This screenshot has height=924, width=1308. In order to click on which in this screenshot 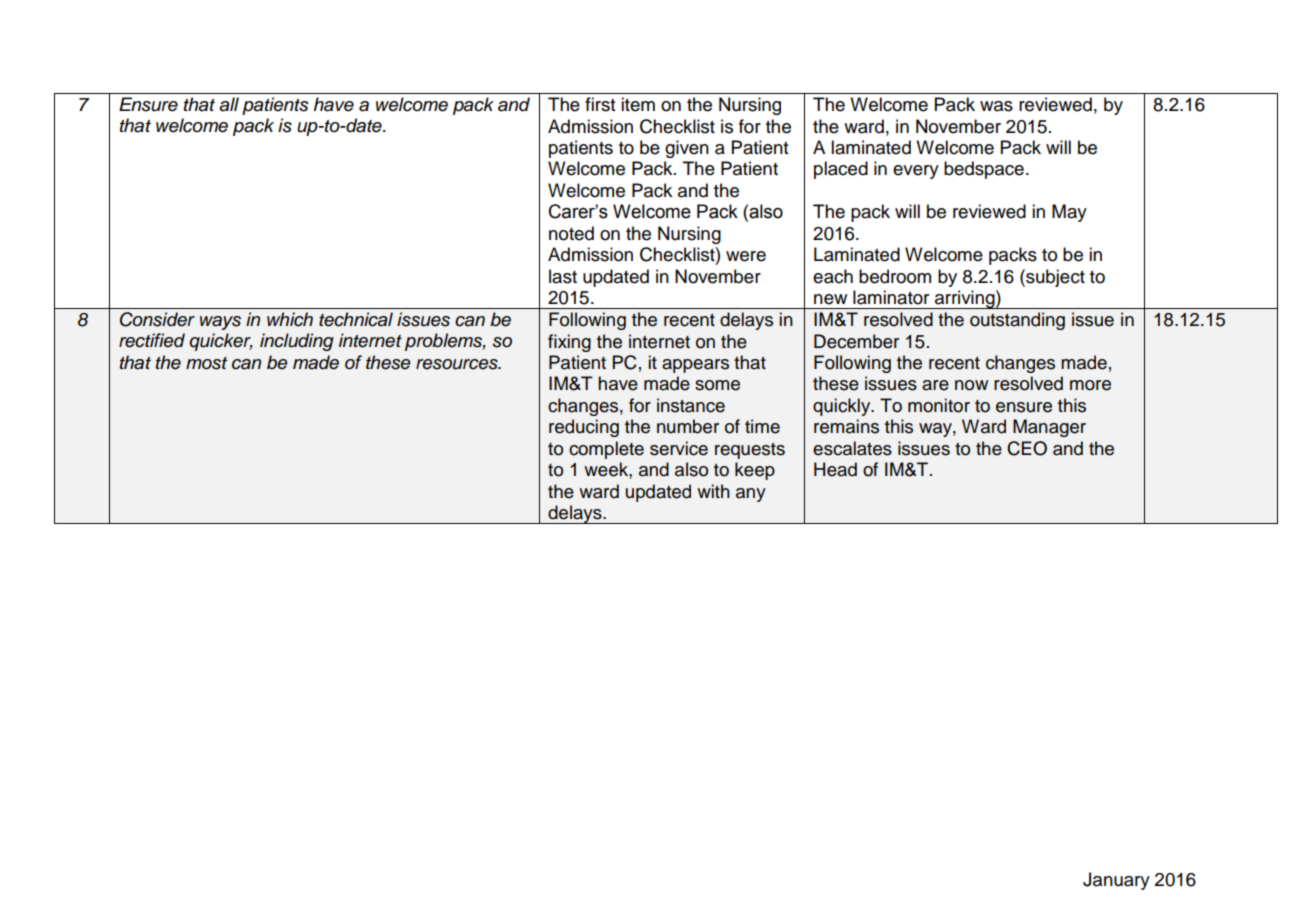, I will do `click(290, 319)`.
